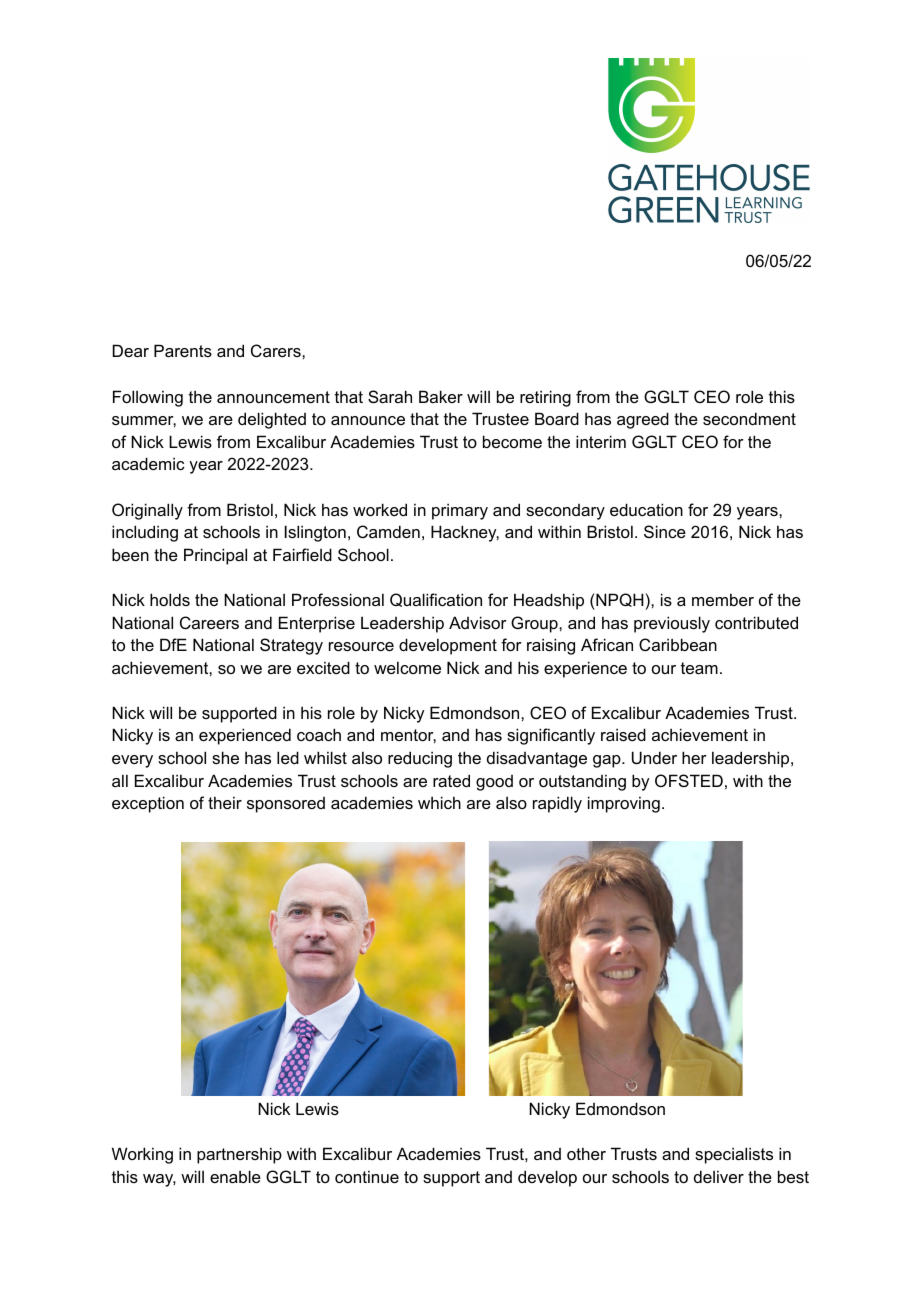  Describe the element at coordinates (215, 556) in the screenshot. I see `Principal` at that location.
